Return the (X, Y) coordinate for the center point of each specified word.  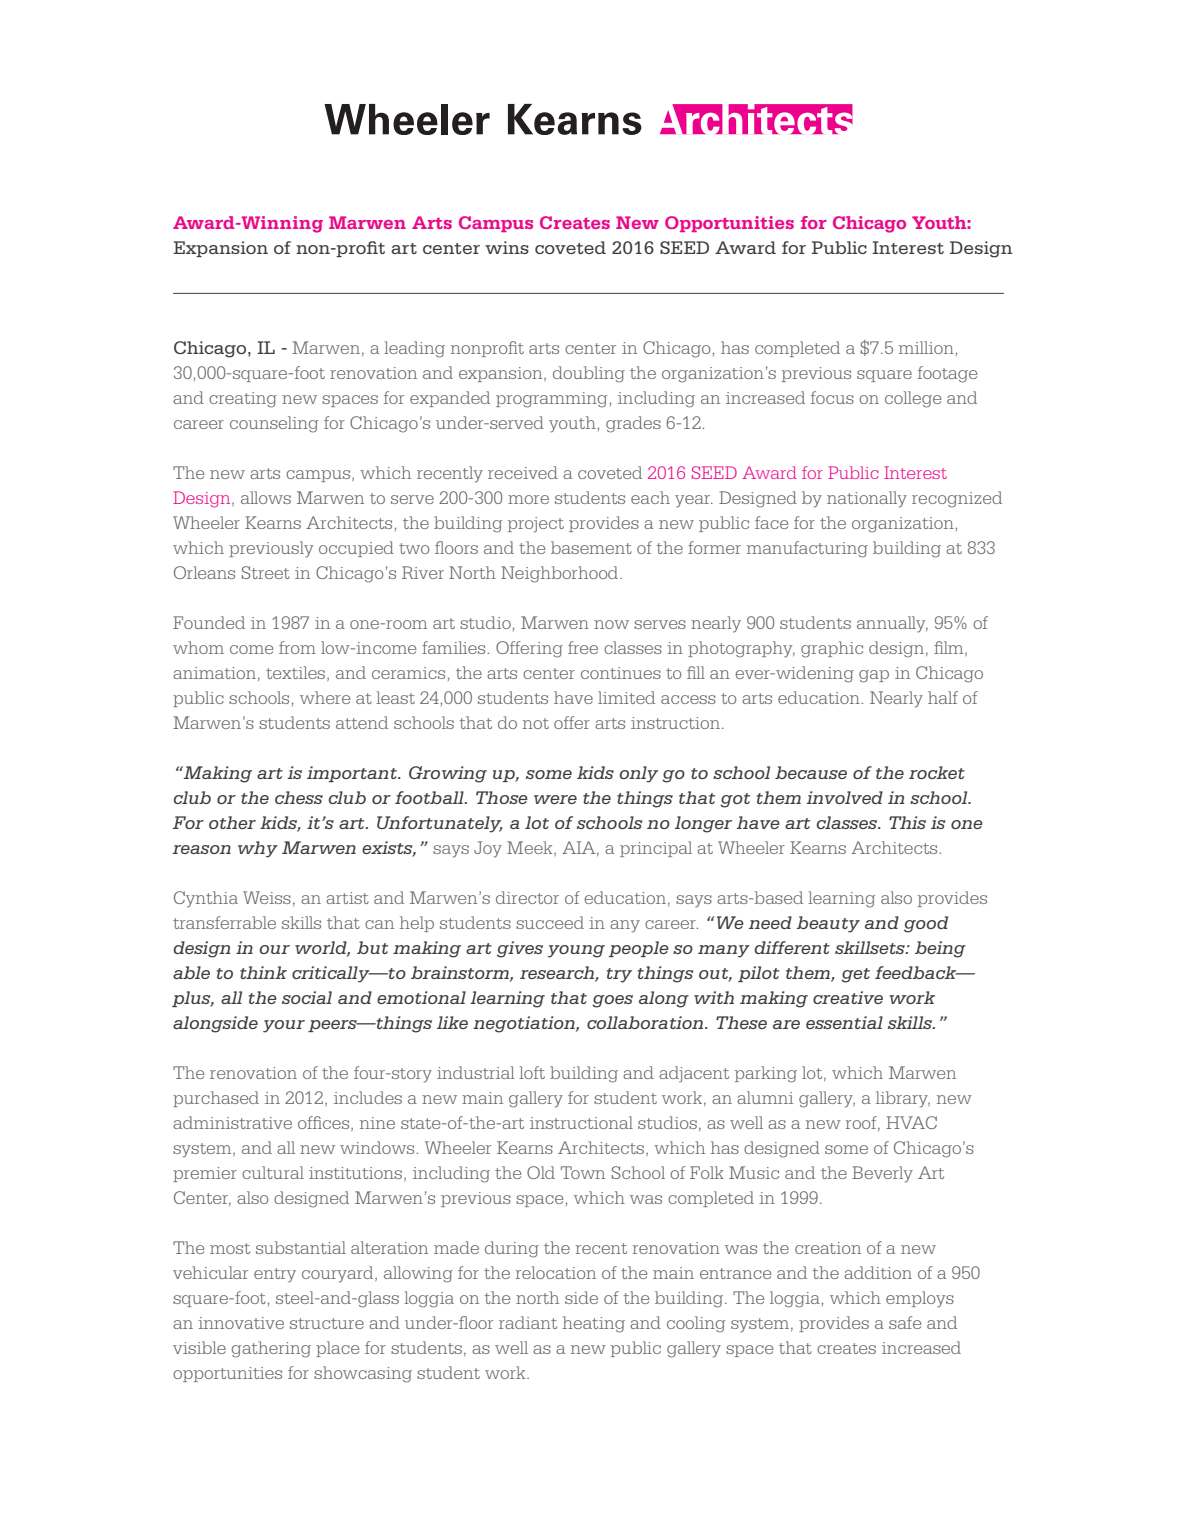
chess (299, 797)
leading (414, 349)
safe (905, 1322)
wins (507, 247)
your (284, 1026)
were (555, 799)
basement (591, 547)
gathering (271, 1349)
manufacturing (807, 549)
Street (266, 572)
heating (594, 1324)
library (903, 1099)
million (926, 347)
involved (844, 797)
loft (532, 1072)
